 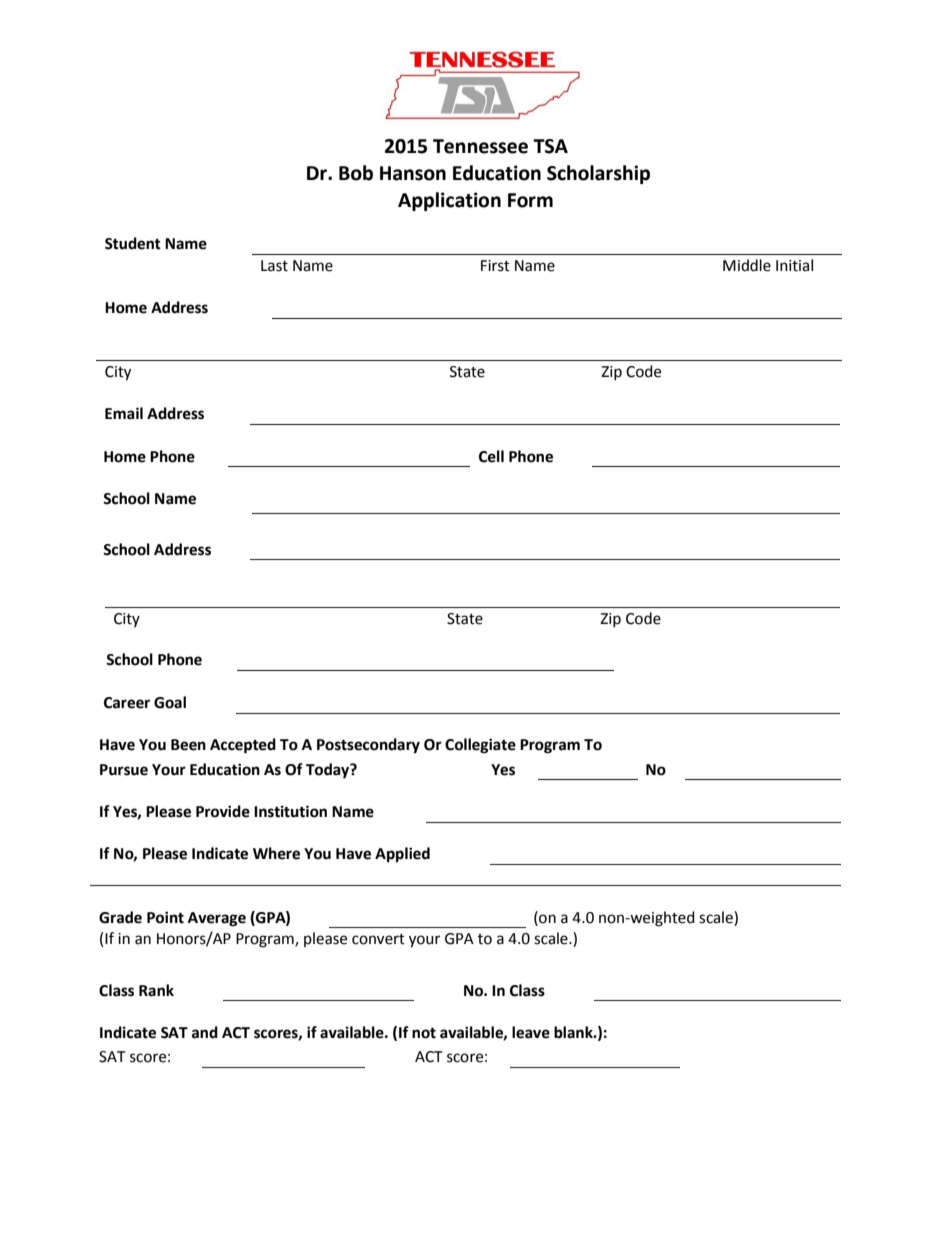 I want to click on Student, so click(x=133, y=243).
